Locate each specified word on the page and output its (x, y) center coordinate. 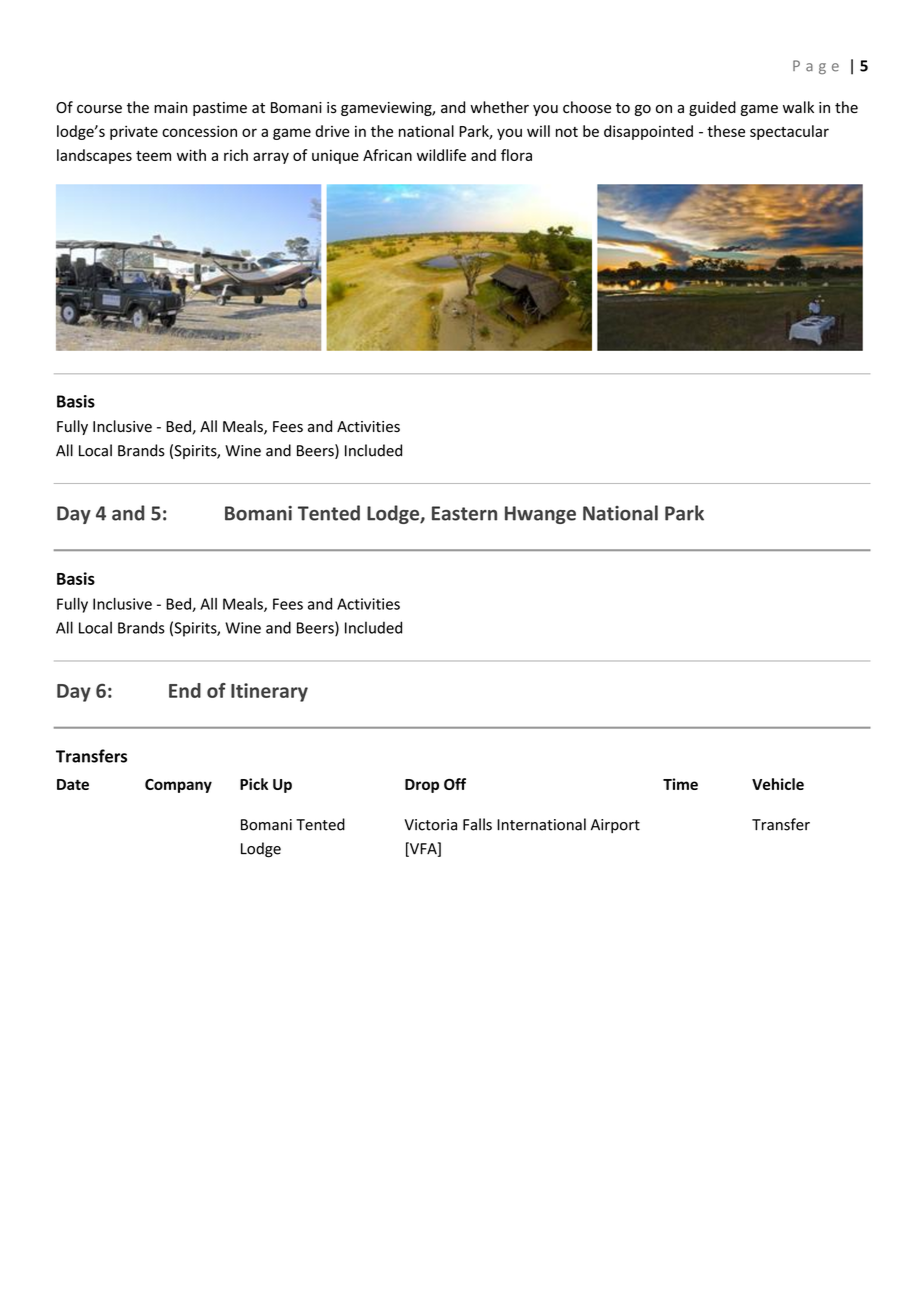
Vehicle (778, 784)
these (726, 131)
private (134, 132)
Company (178, 786)
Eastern (464, 513)
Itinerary (269, 692)
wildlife (441, 155)
